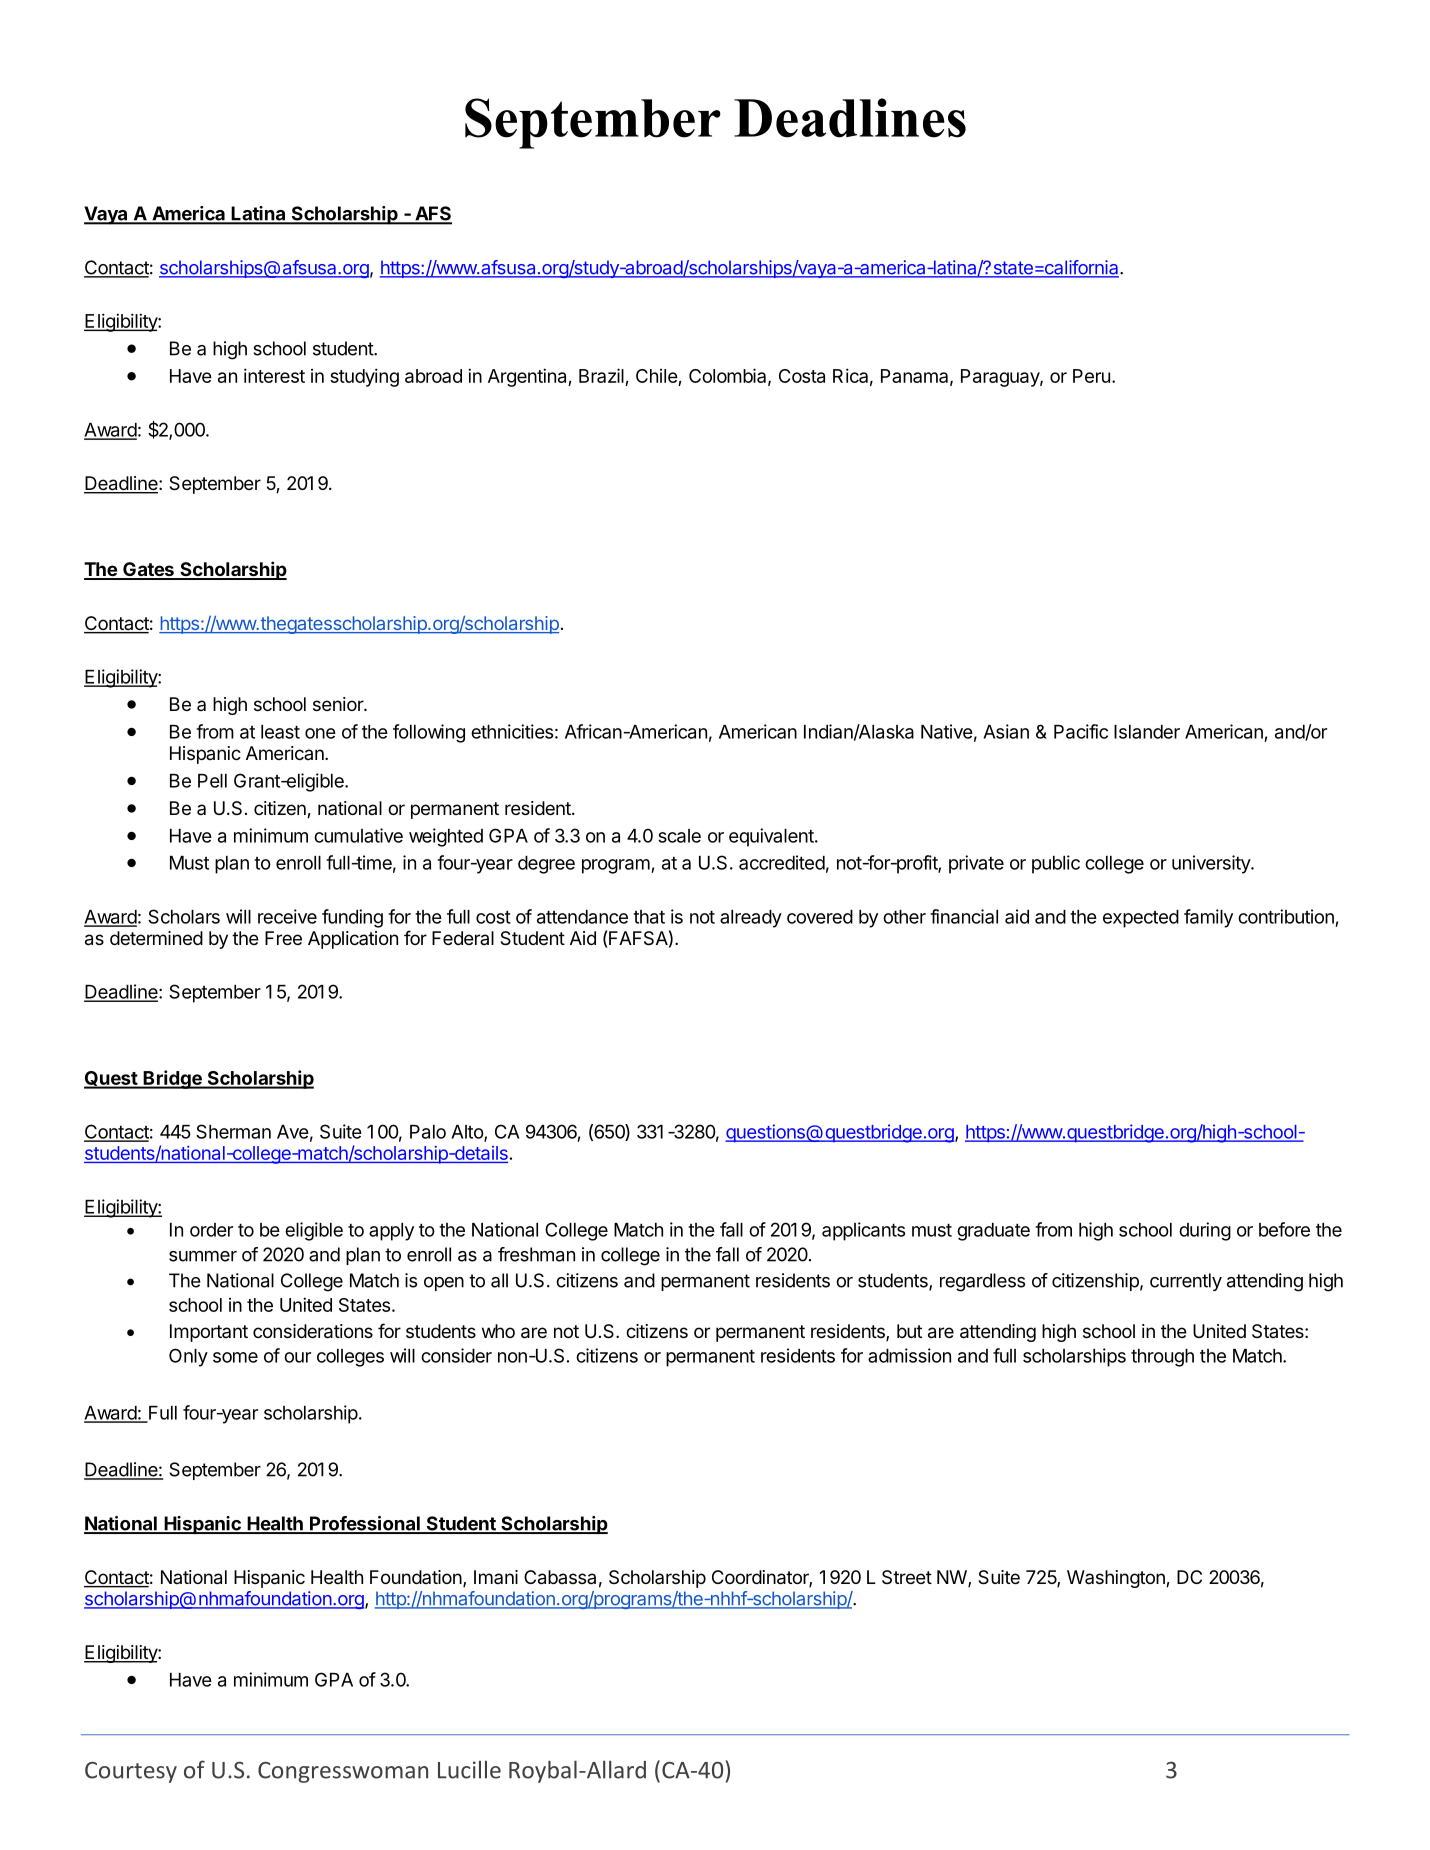 The height and width of the page is (1850, 1430). Describe the element at coordinates (657, 376) in the page. I see `Chile` at that location.
